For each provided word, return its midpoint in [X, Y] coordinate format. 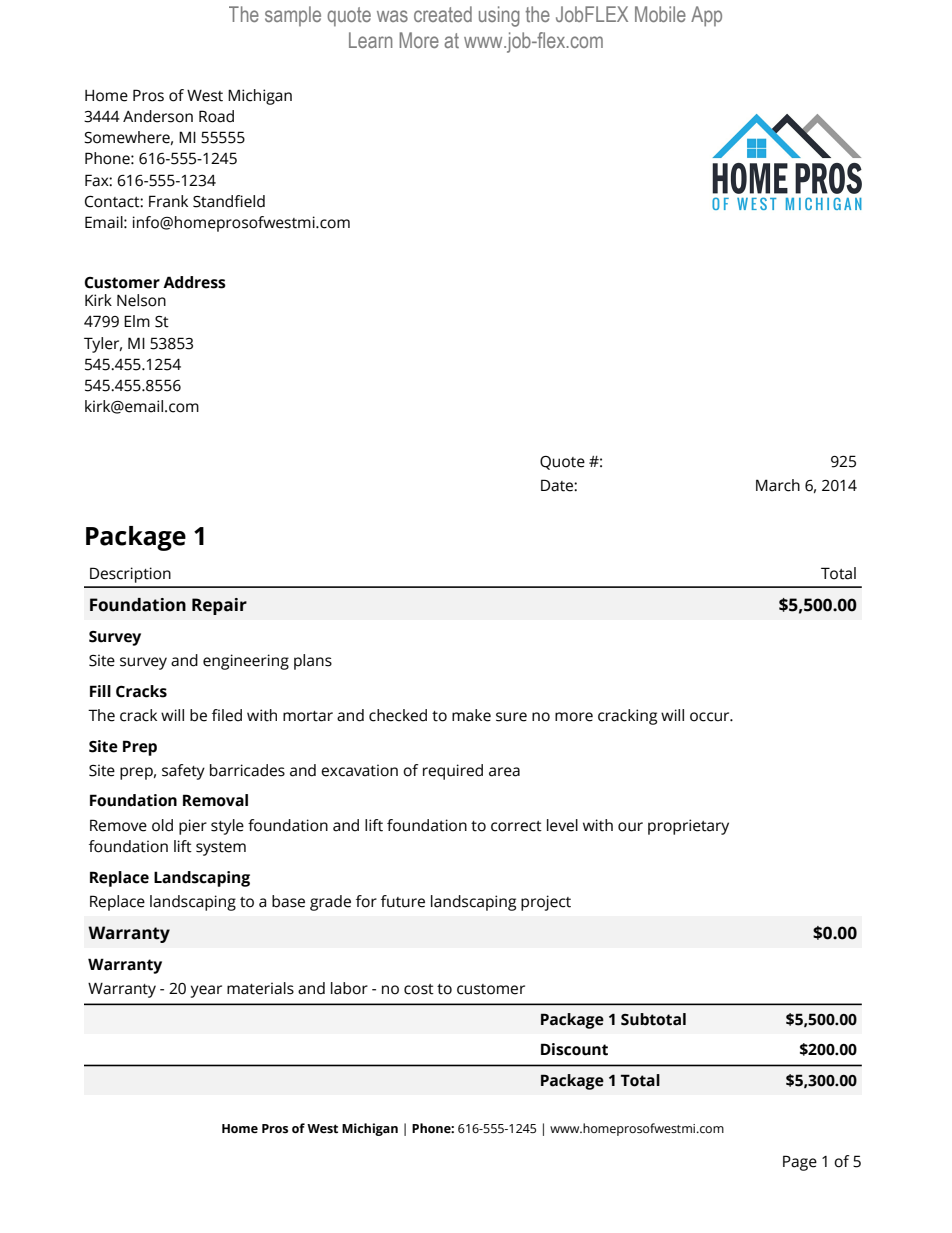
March [778, 485]
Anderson [158, 116]
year [206, 991]
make [471, 715]
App [706, 16]
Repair [219, 606]
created [443, 14]
